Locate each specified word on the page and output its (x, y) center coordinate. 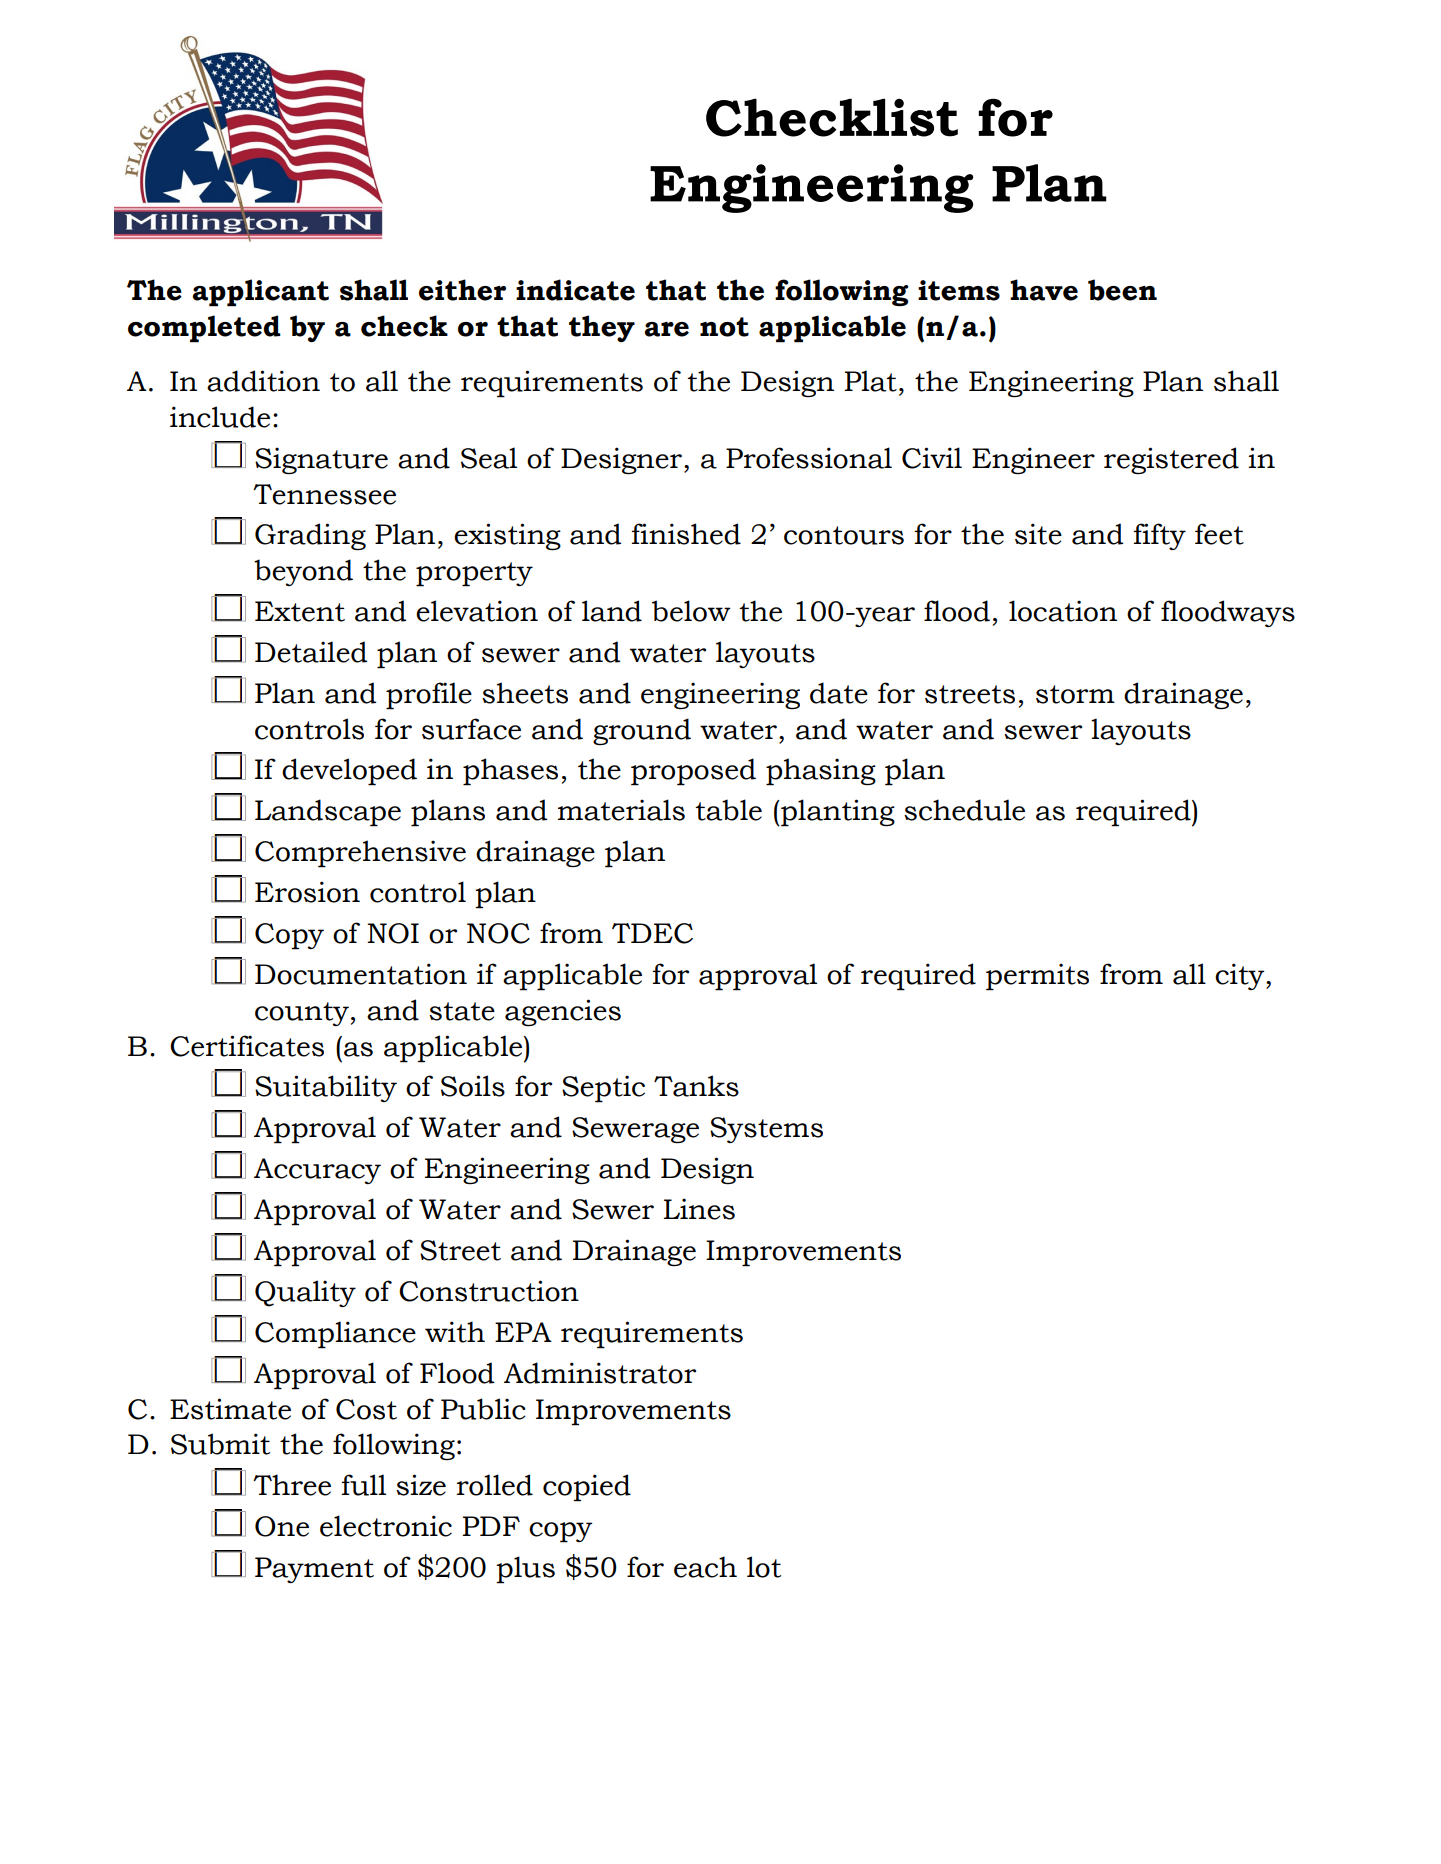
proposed (693, 772)
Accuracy (317, 1171)
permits (1037, 977)
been (1122, 290)
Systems (766, 1130)
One (282, 1526)
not (724, 327)
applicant (260, 293)
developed (349, 772)
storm (1075, 694)
